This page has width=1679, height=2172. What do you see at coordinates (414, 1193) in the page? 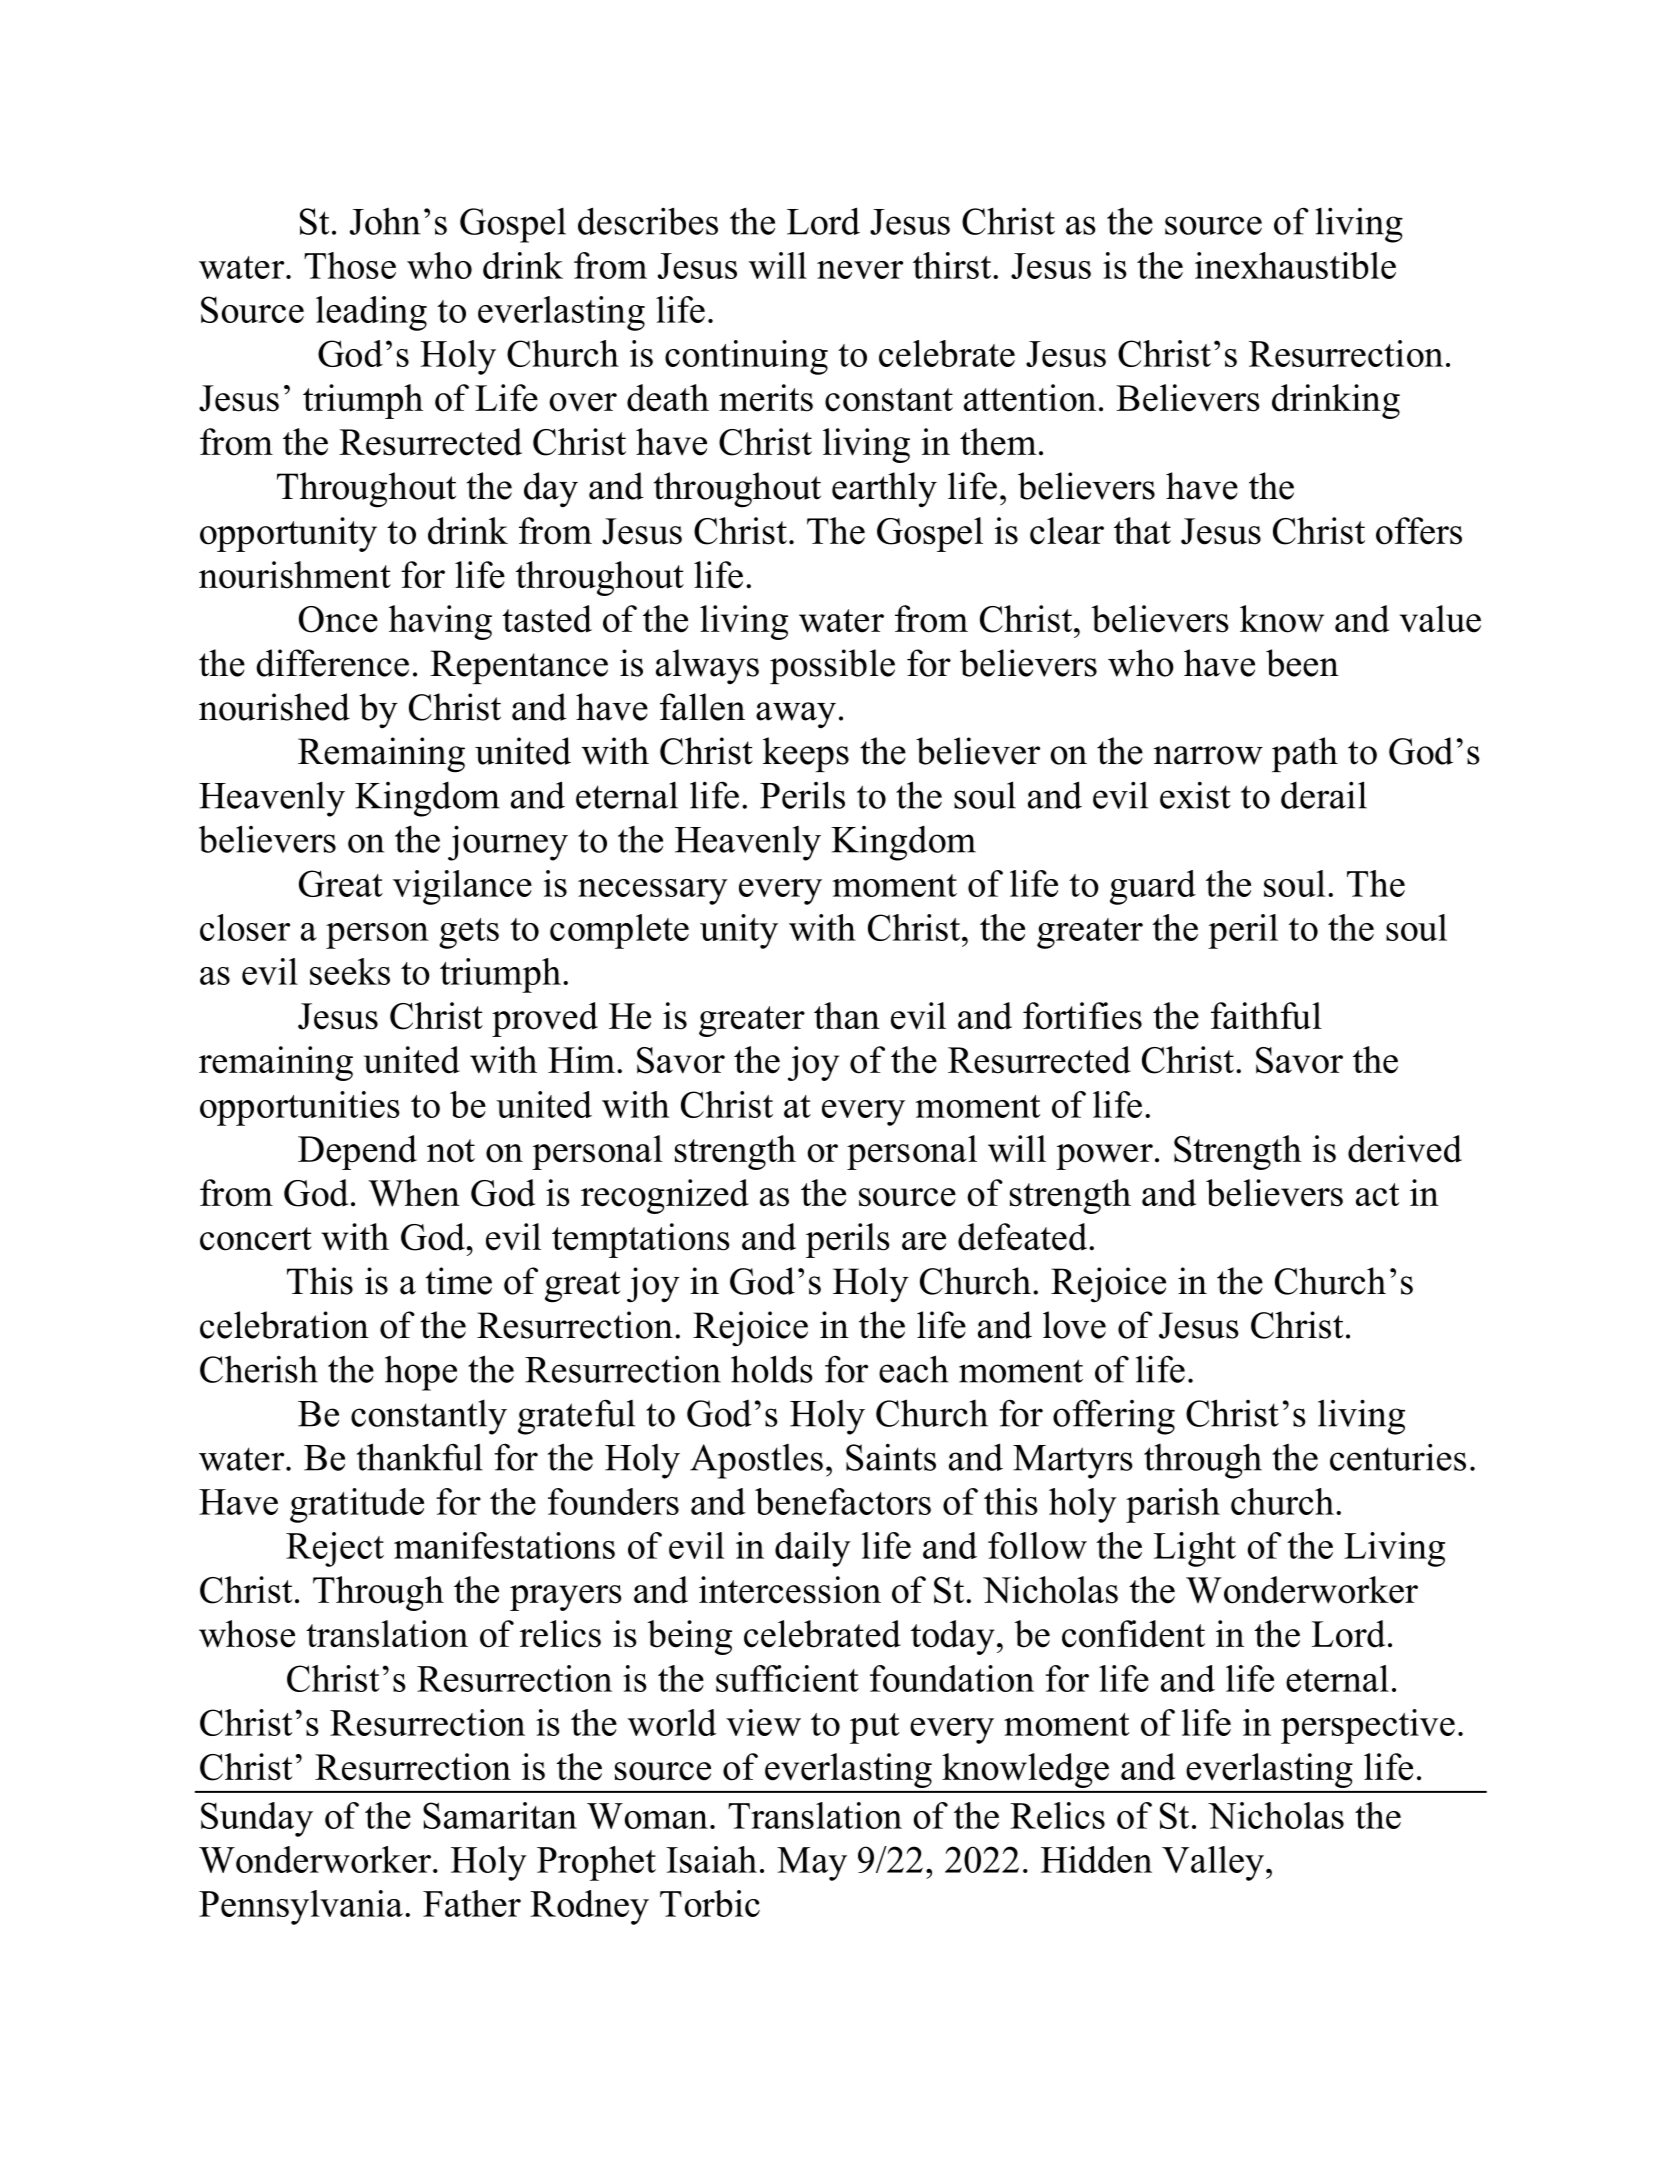
I see `When` at bounding box center [414, 1193].
